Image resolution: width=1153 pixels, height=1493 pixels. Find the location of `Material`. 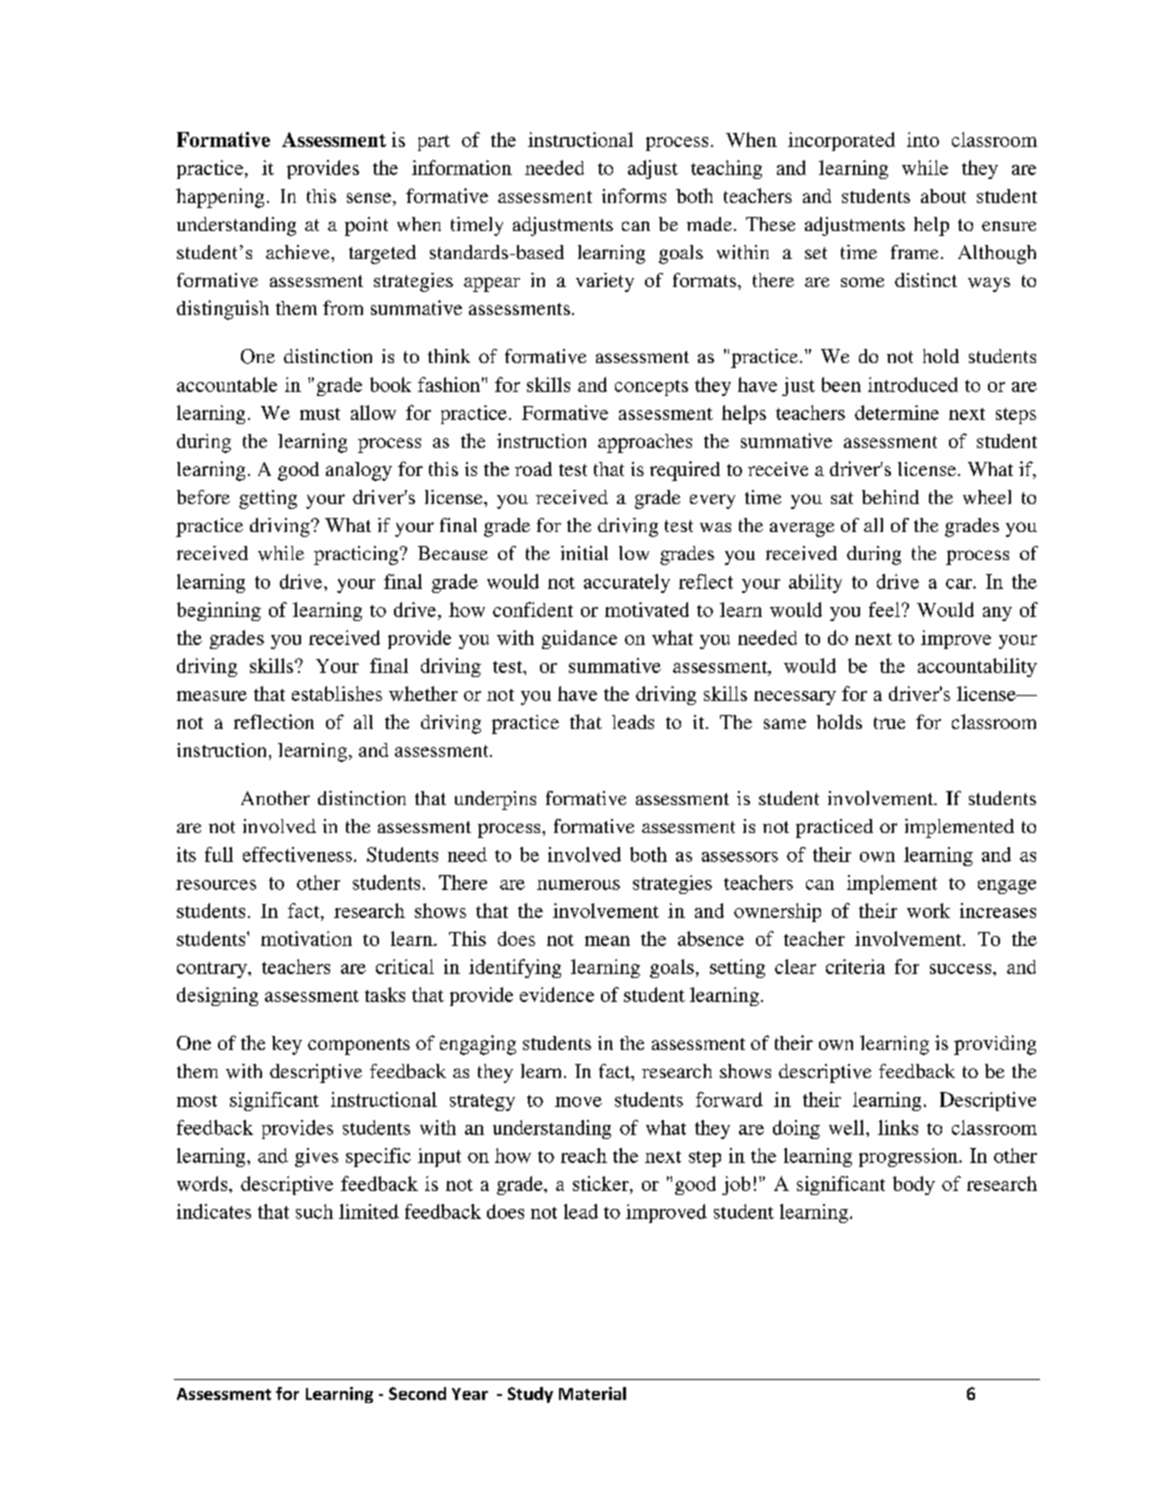

Material is located at coordinates (592, 1393).
